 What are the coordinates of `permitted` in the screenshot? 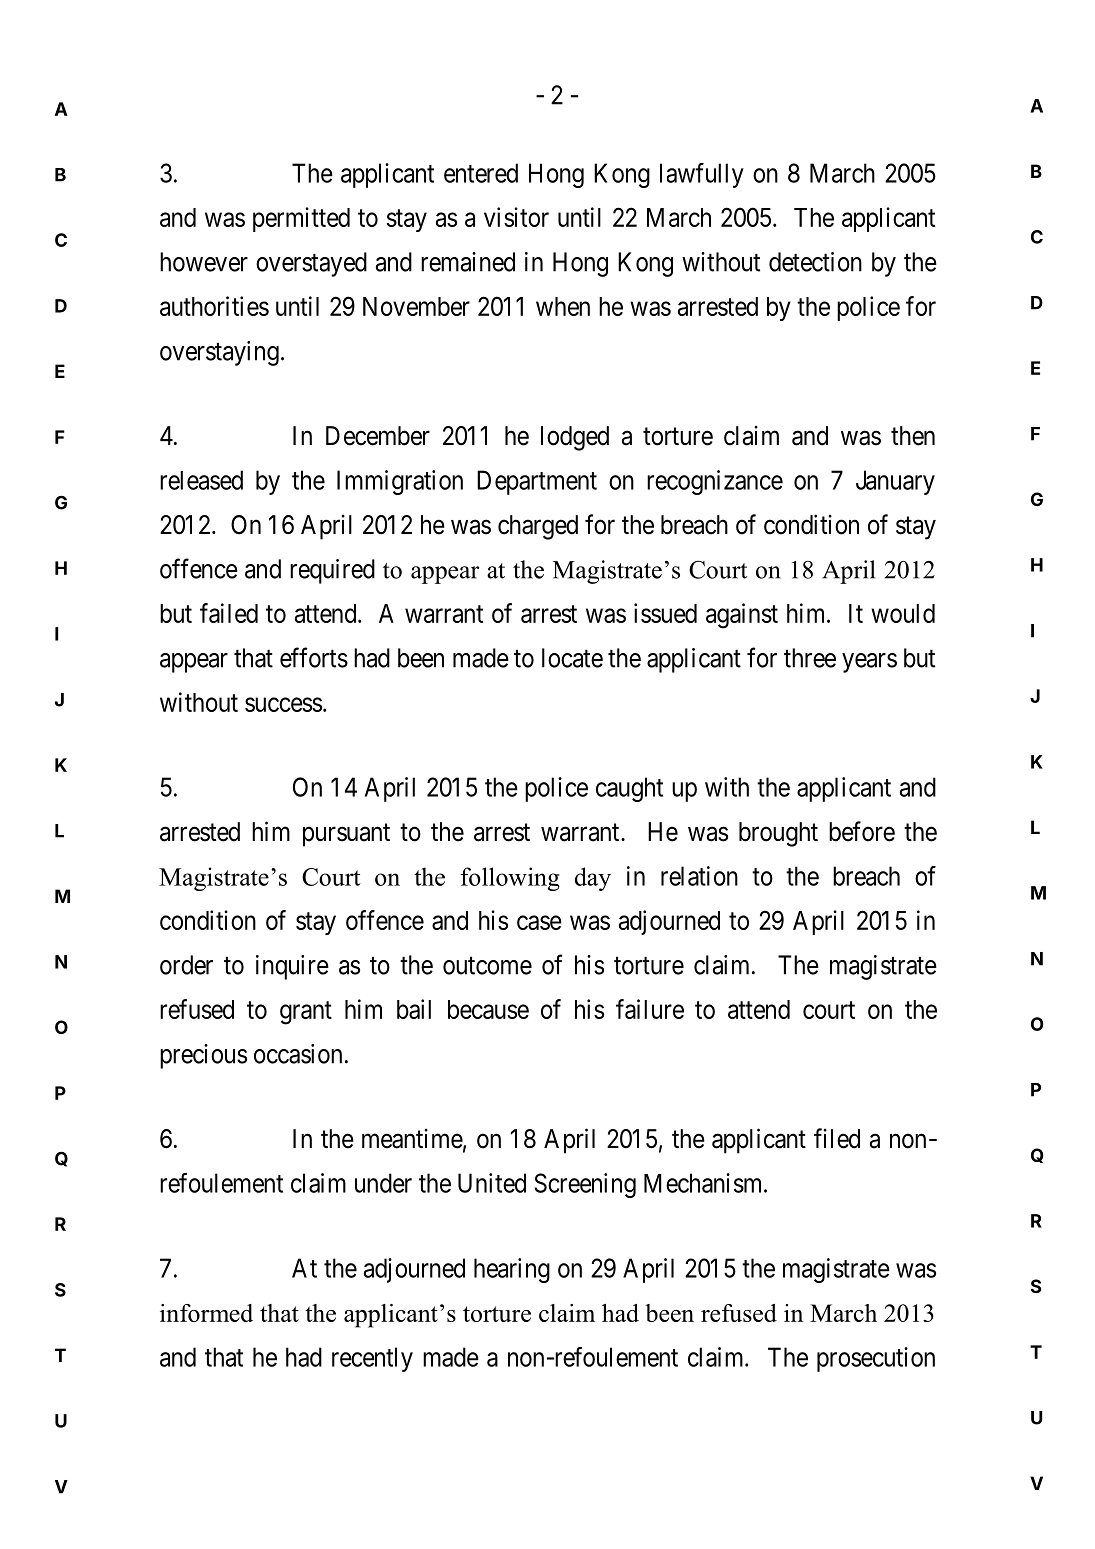 It's located at (301, 219).
